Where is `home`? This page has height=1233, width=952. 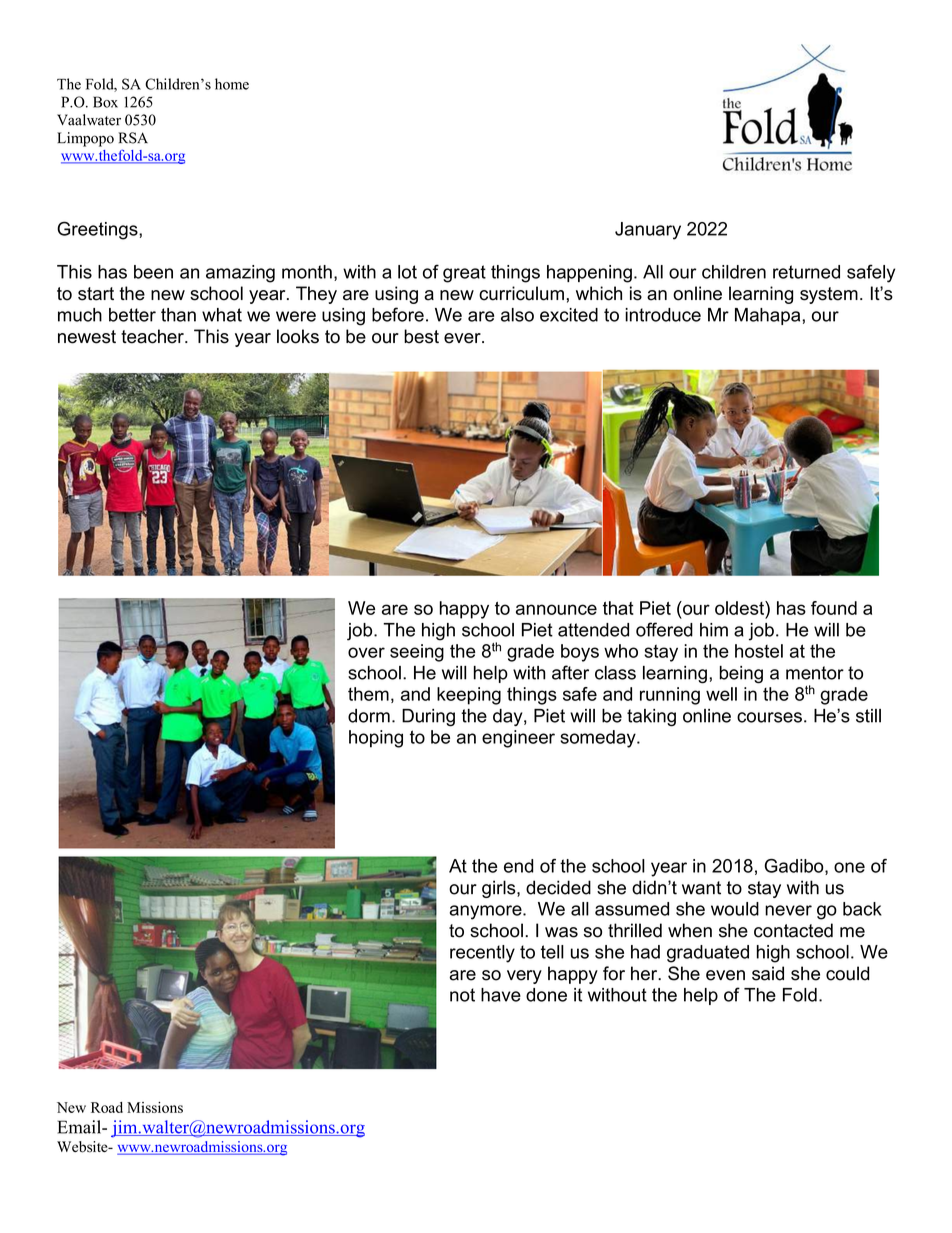
home is located at coordinates (232, 84).
